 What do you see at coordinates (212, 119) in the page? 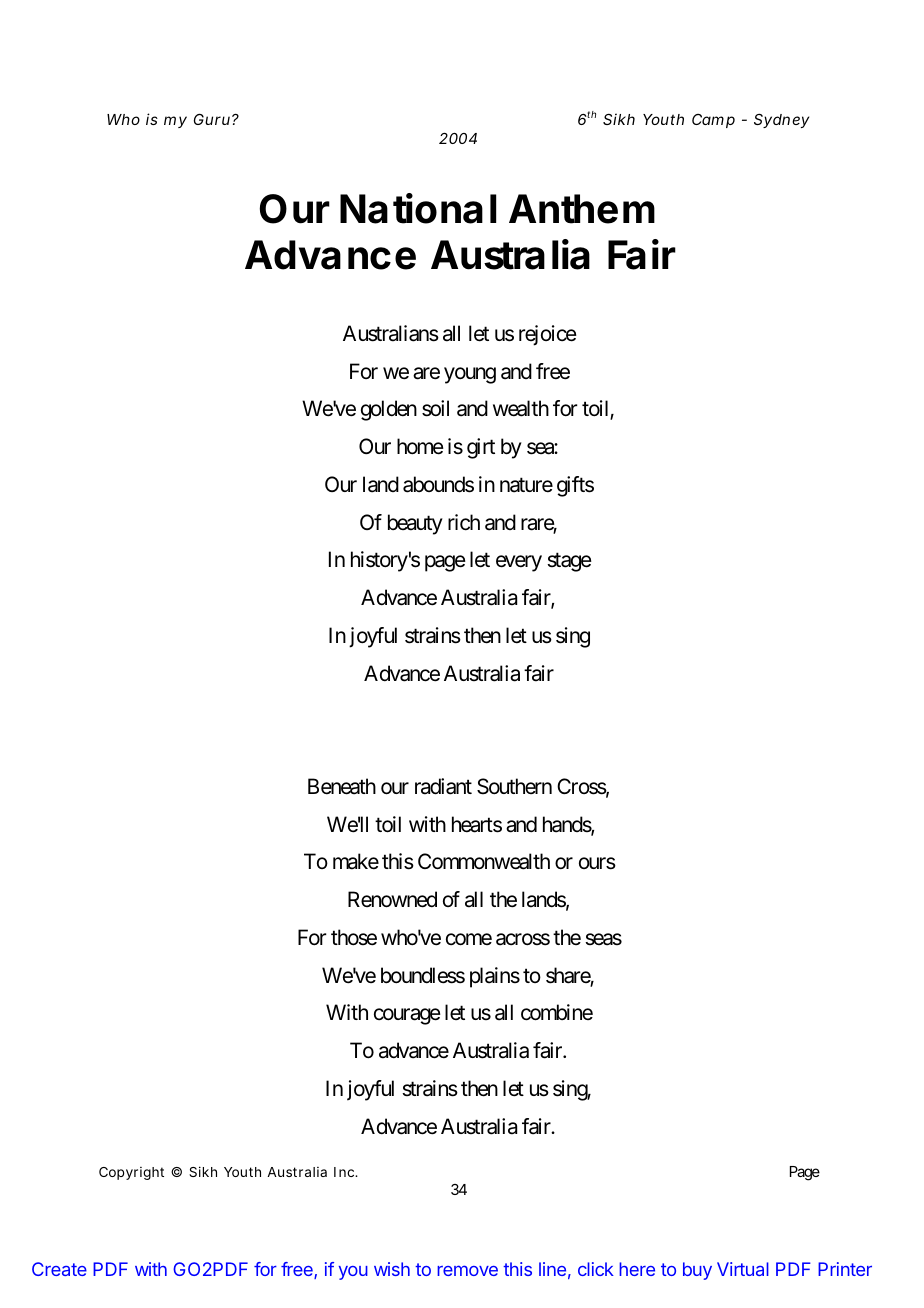
I see `Guru` at bounding box center [212, 119].
